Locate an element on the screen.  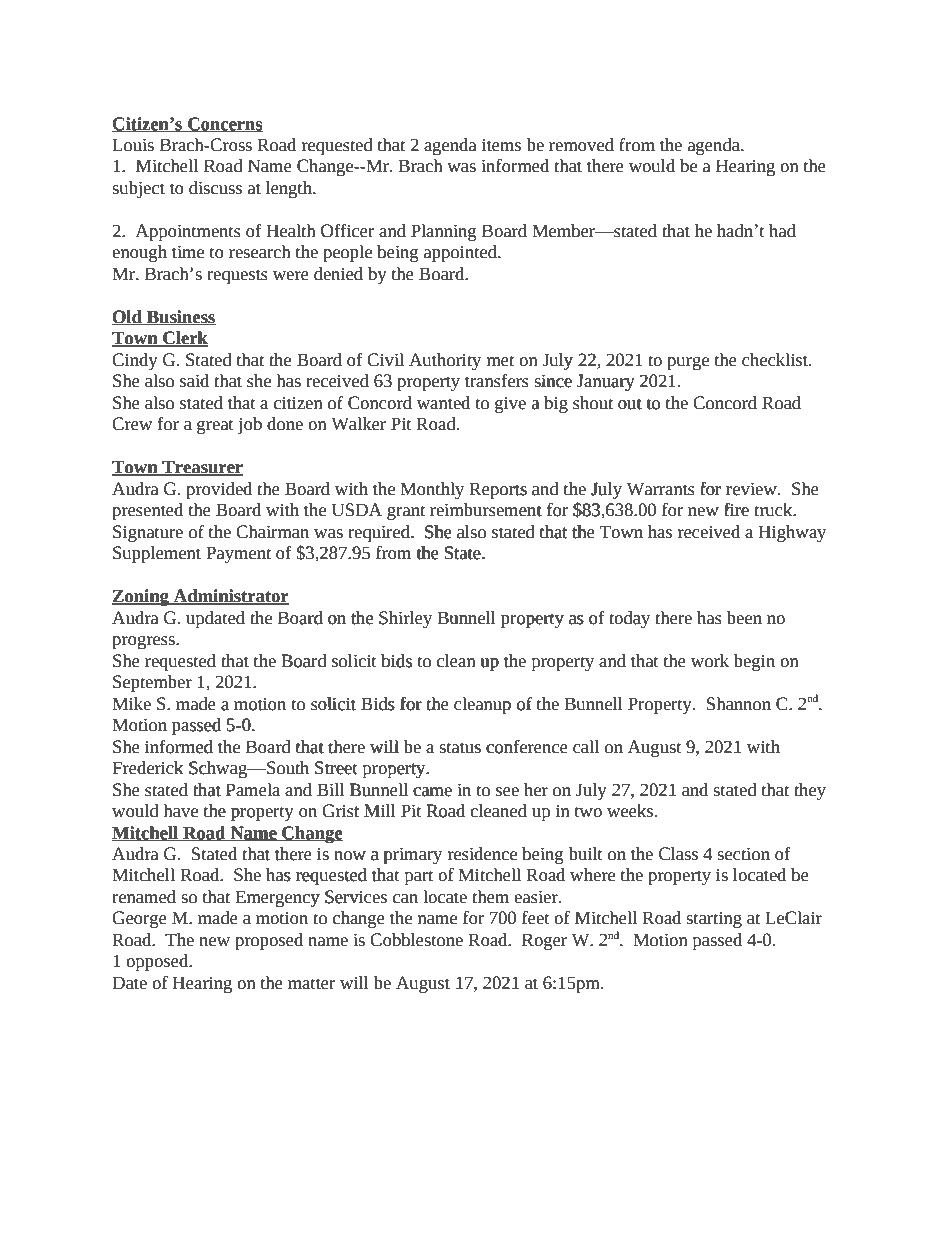
Authority is located at coordinates (445, 361).
